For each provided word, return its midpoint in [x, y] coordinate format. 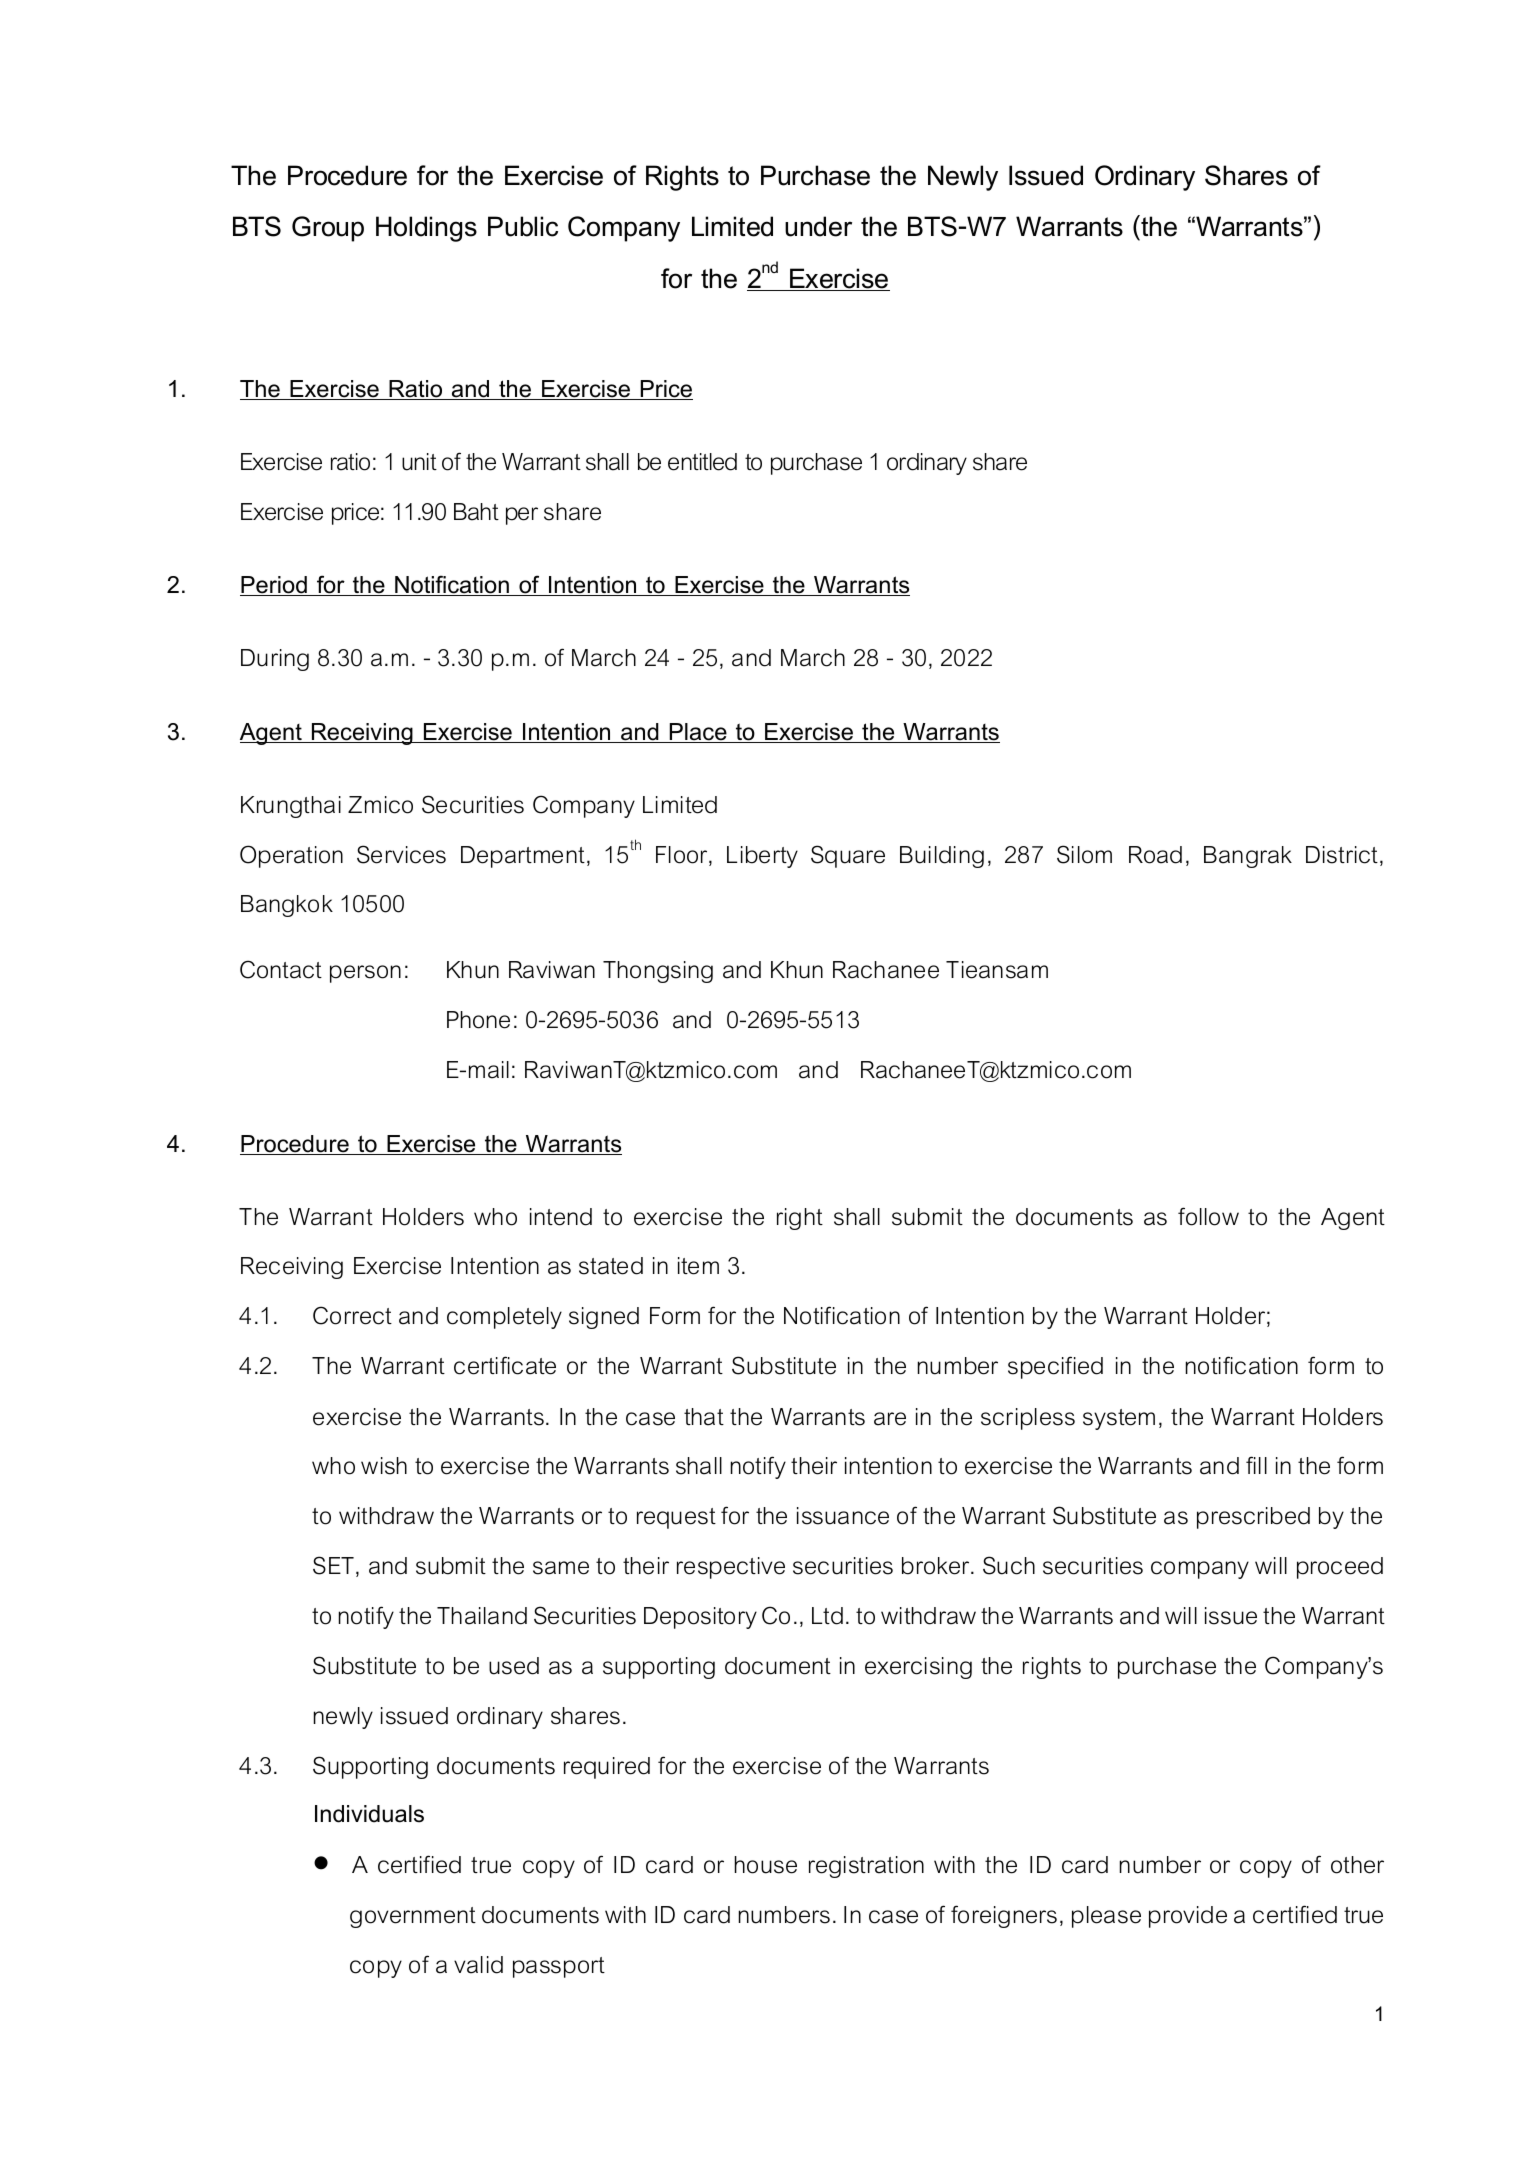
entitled [702, 462]
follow [1208, 1216]
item [698, 1266]
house [766, 1865]
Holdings [426, 229]
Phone [478, 1020]
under [818, 226]
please [1106, 1917]
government [413, 1917]
